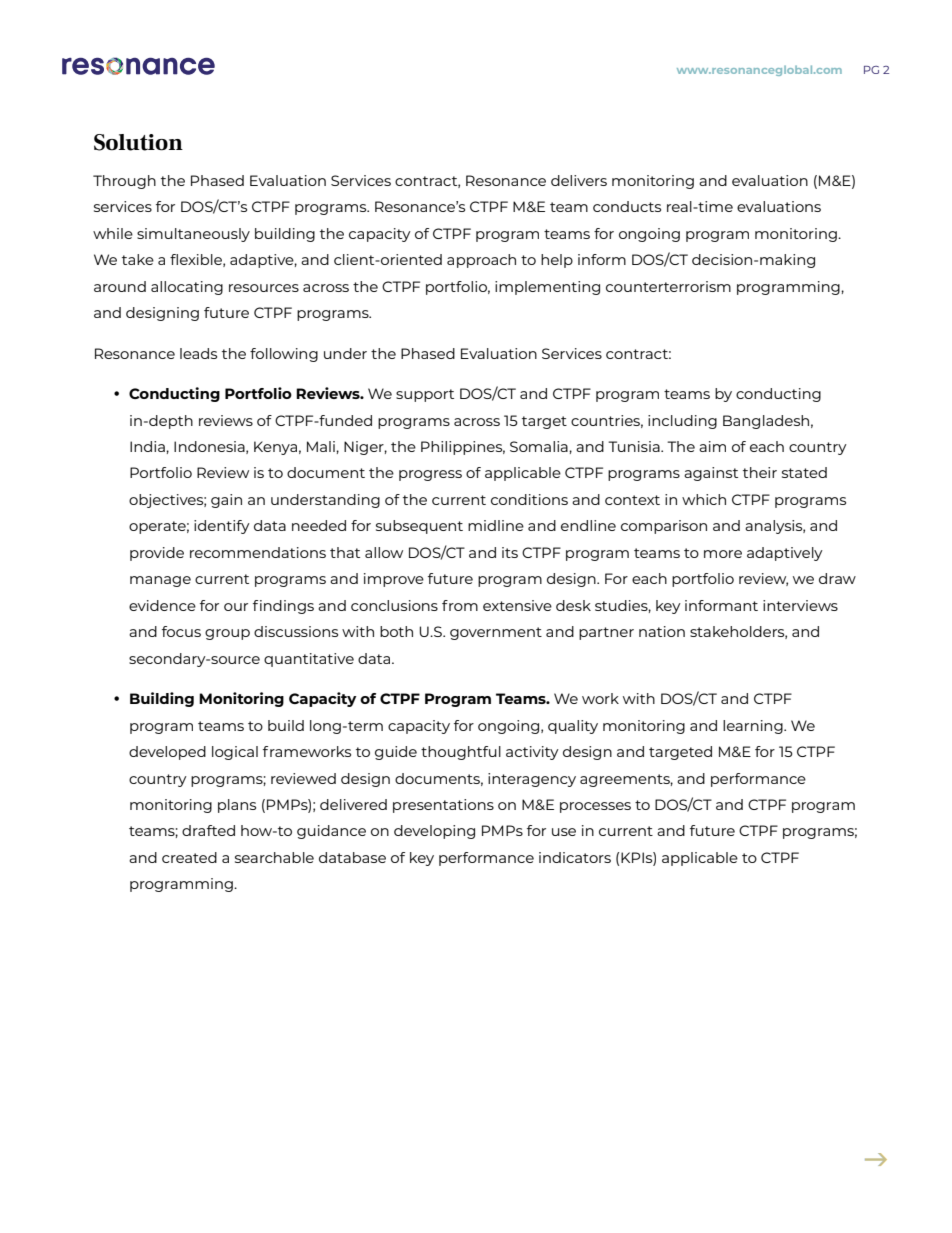 The width and height of the page is (952, 1233). Describe the element at coordinates (138, 142) in the page. I see `Solution` at that location.
